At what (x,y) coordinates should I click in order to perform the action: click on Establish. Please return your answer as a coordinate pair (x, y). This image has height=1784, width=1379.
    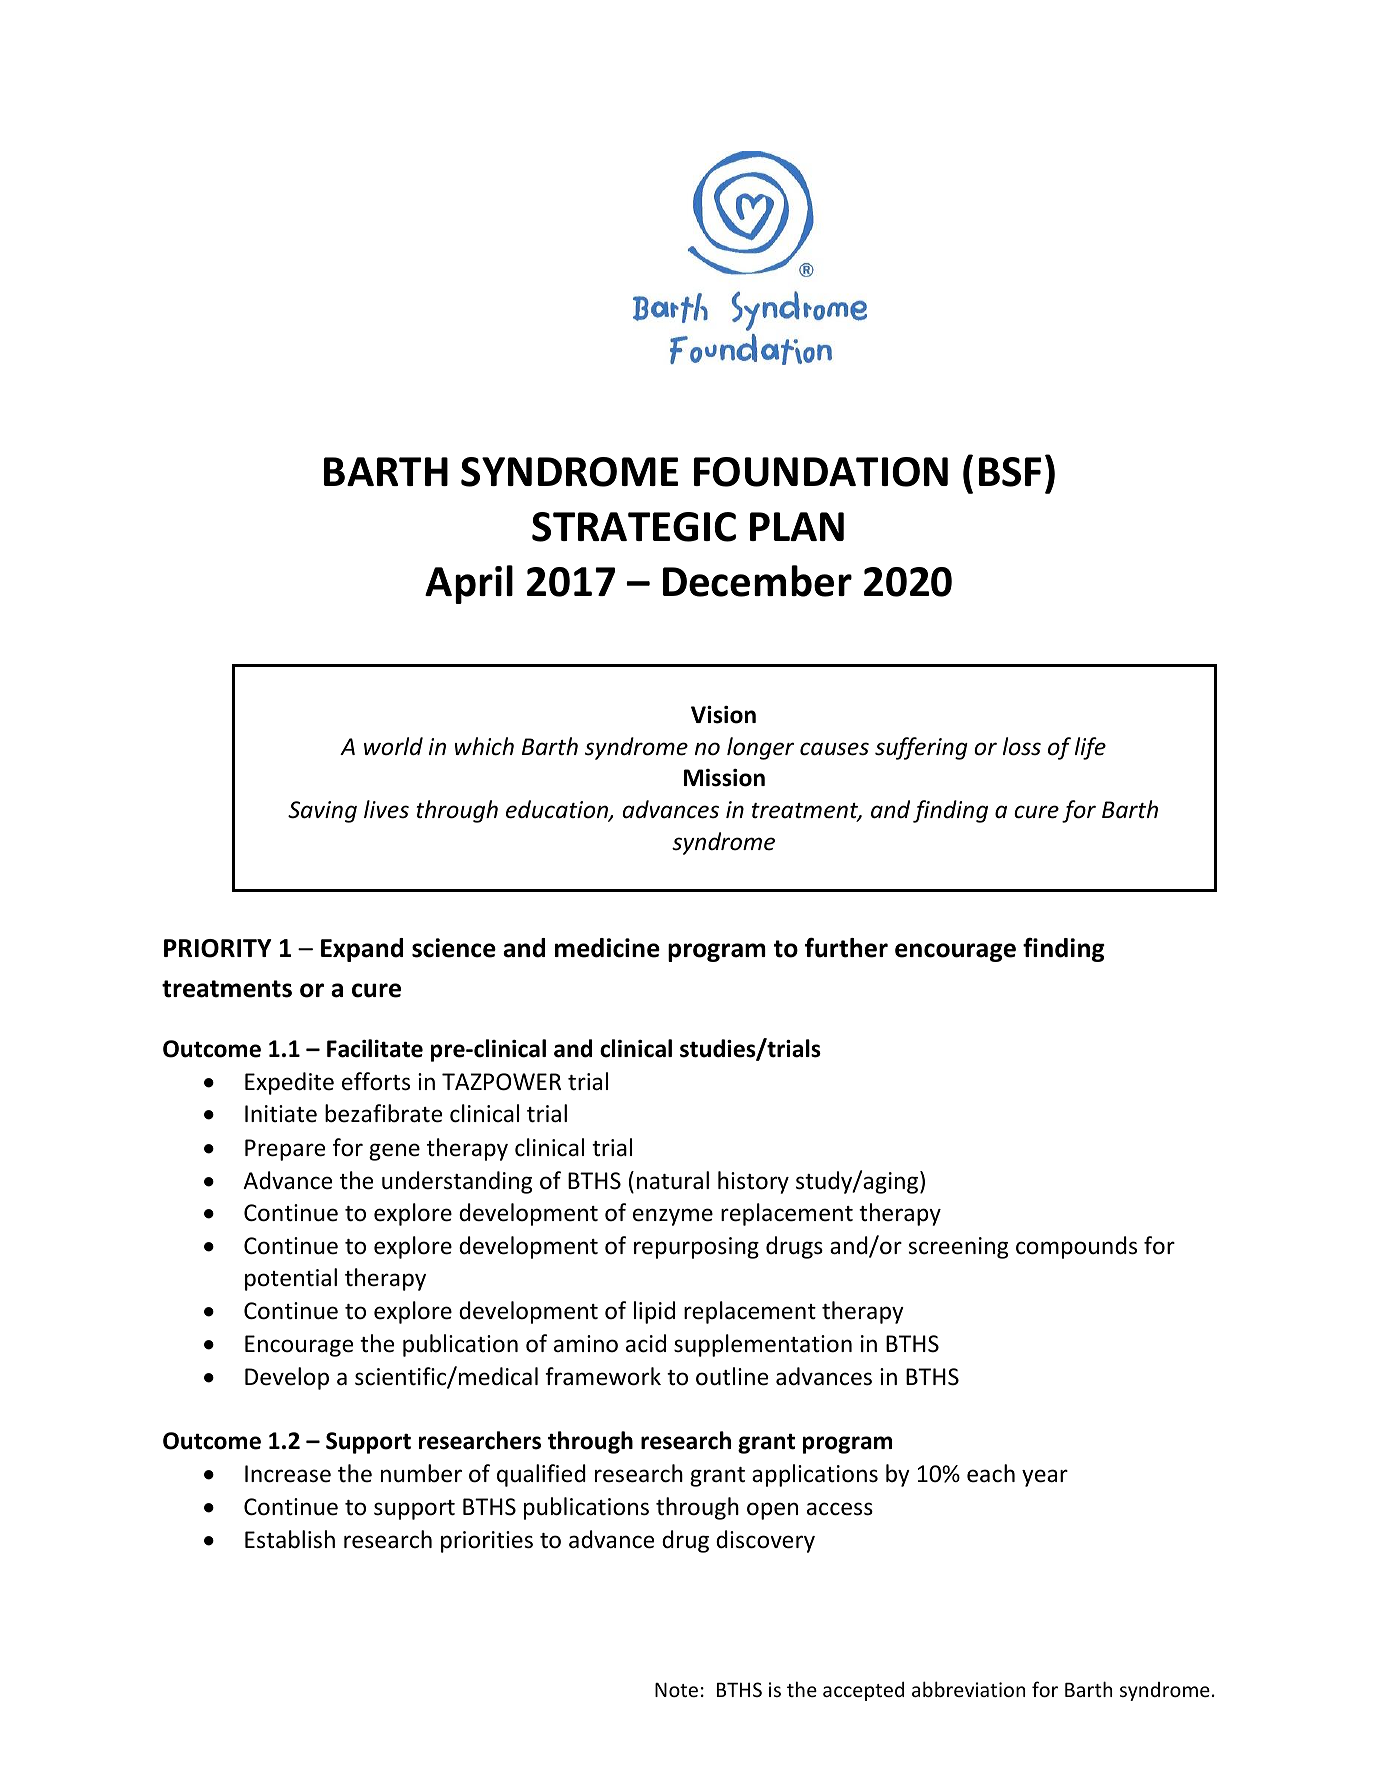
    Looking at the image, I should click on (290, 1539).
